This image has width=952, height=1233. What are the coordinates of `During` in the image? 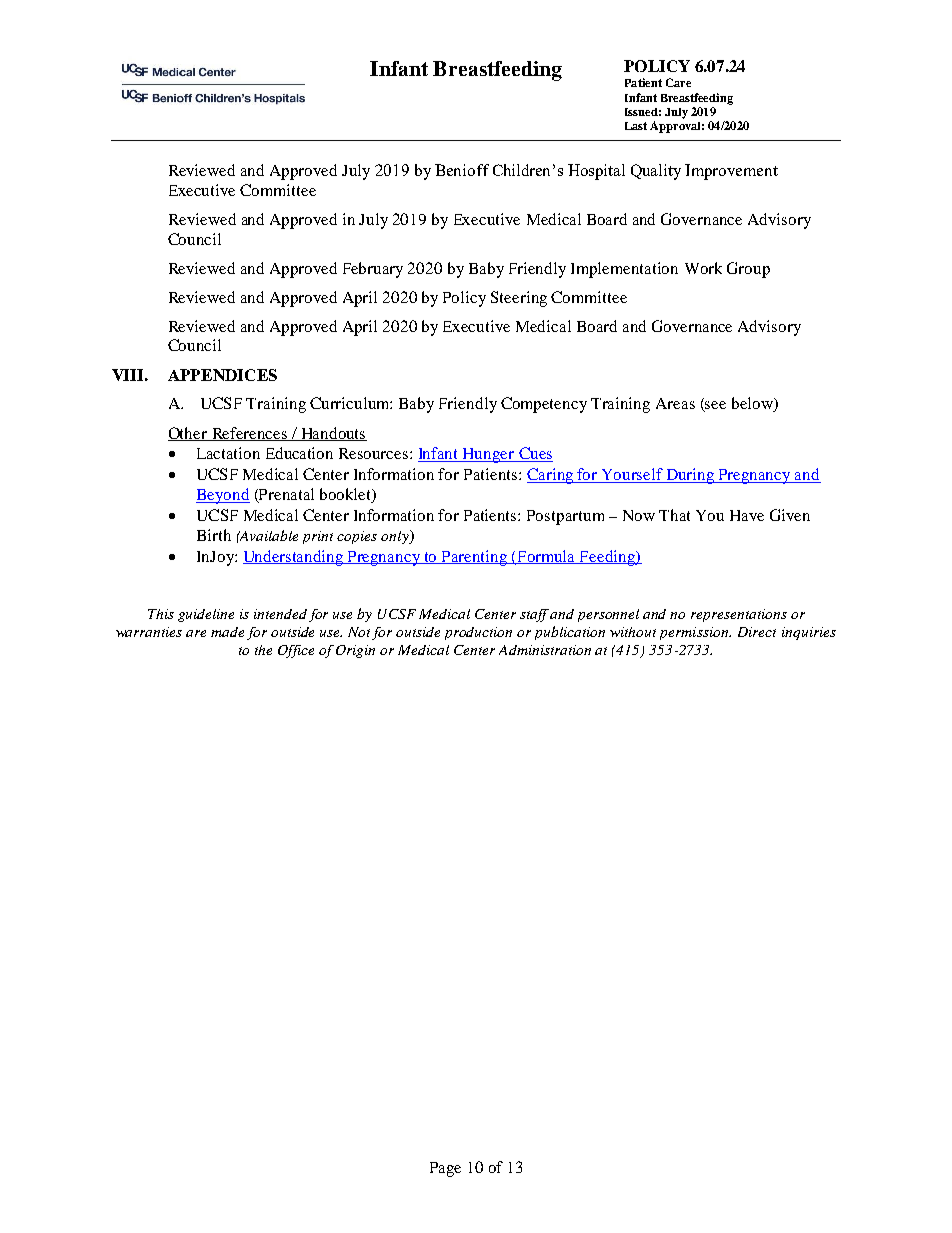 It's located at (690, 476).
